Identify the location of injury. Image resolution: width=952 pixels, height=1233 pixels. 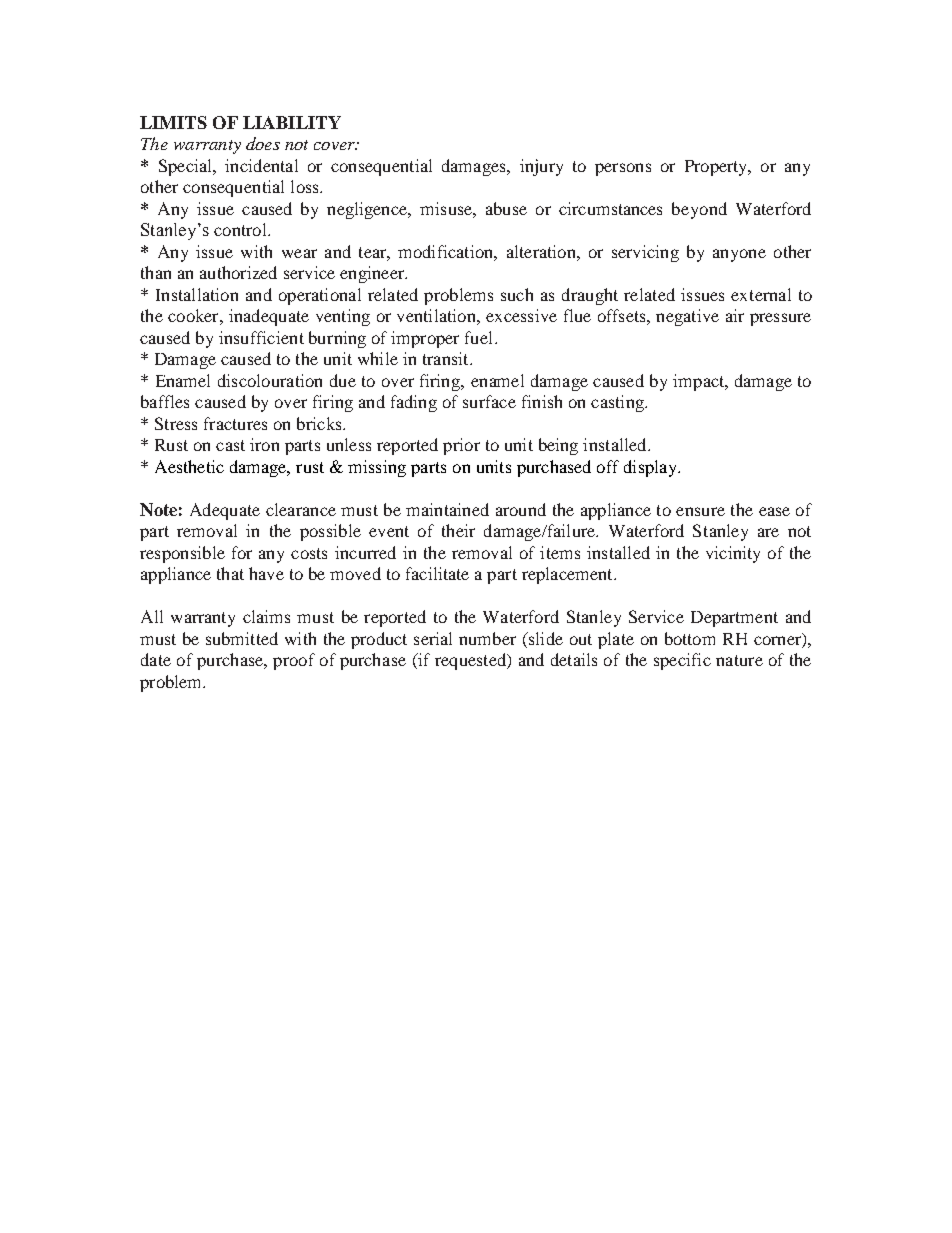
(541, 167).
